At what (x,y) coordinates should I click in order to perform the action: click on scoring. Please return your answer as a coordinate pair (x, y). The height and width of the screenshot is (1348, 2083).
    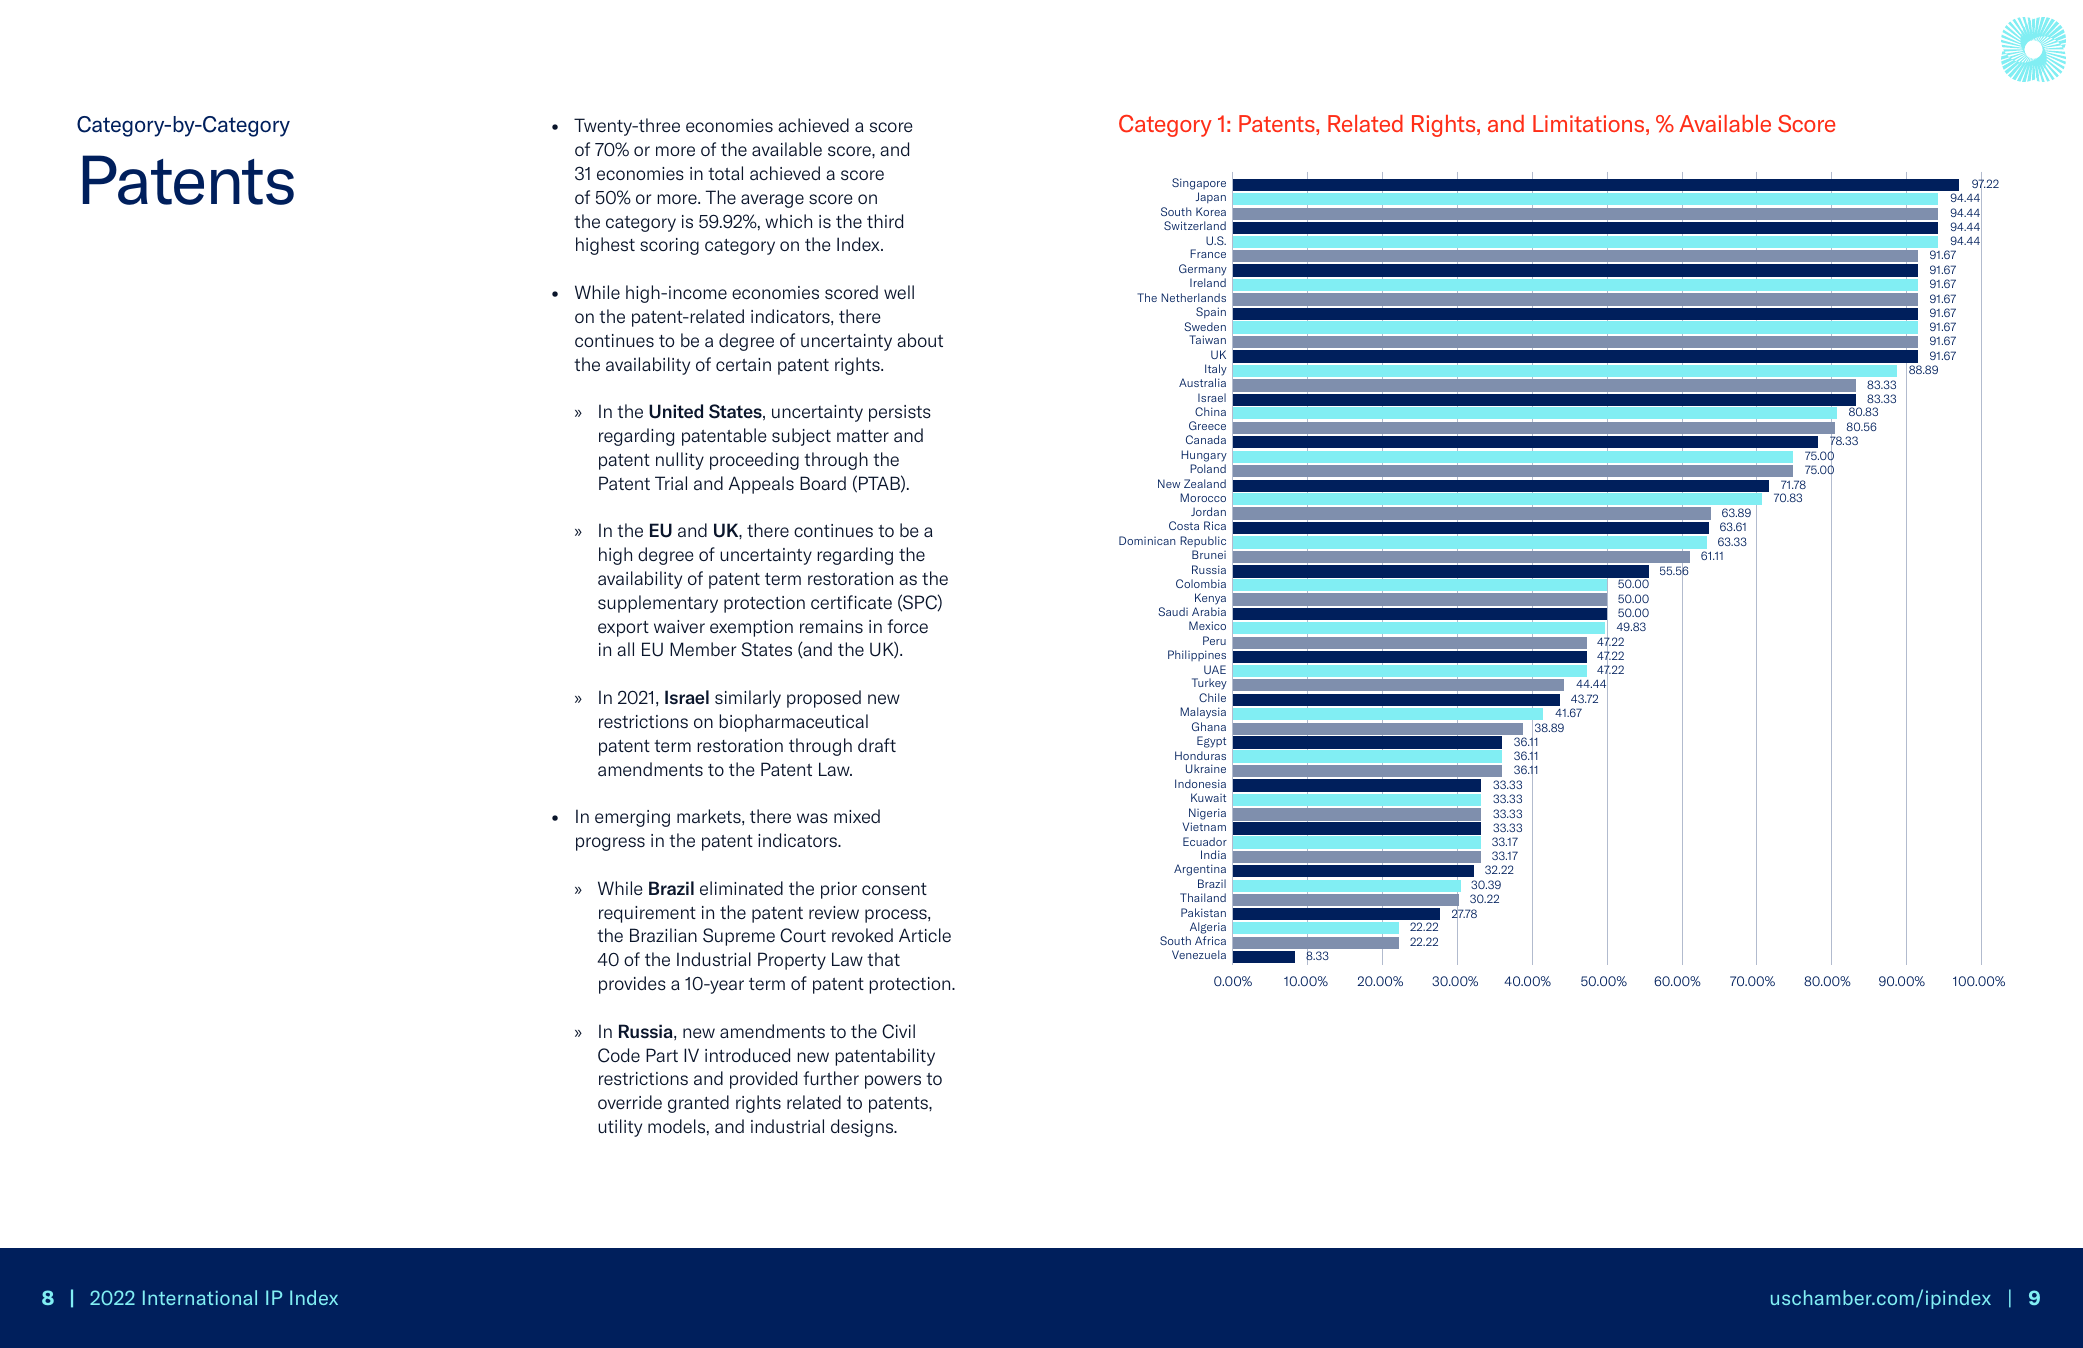
    Looking at the image, I should click on (669, 246).
